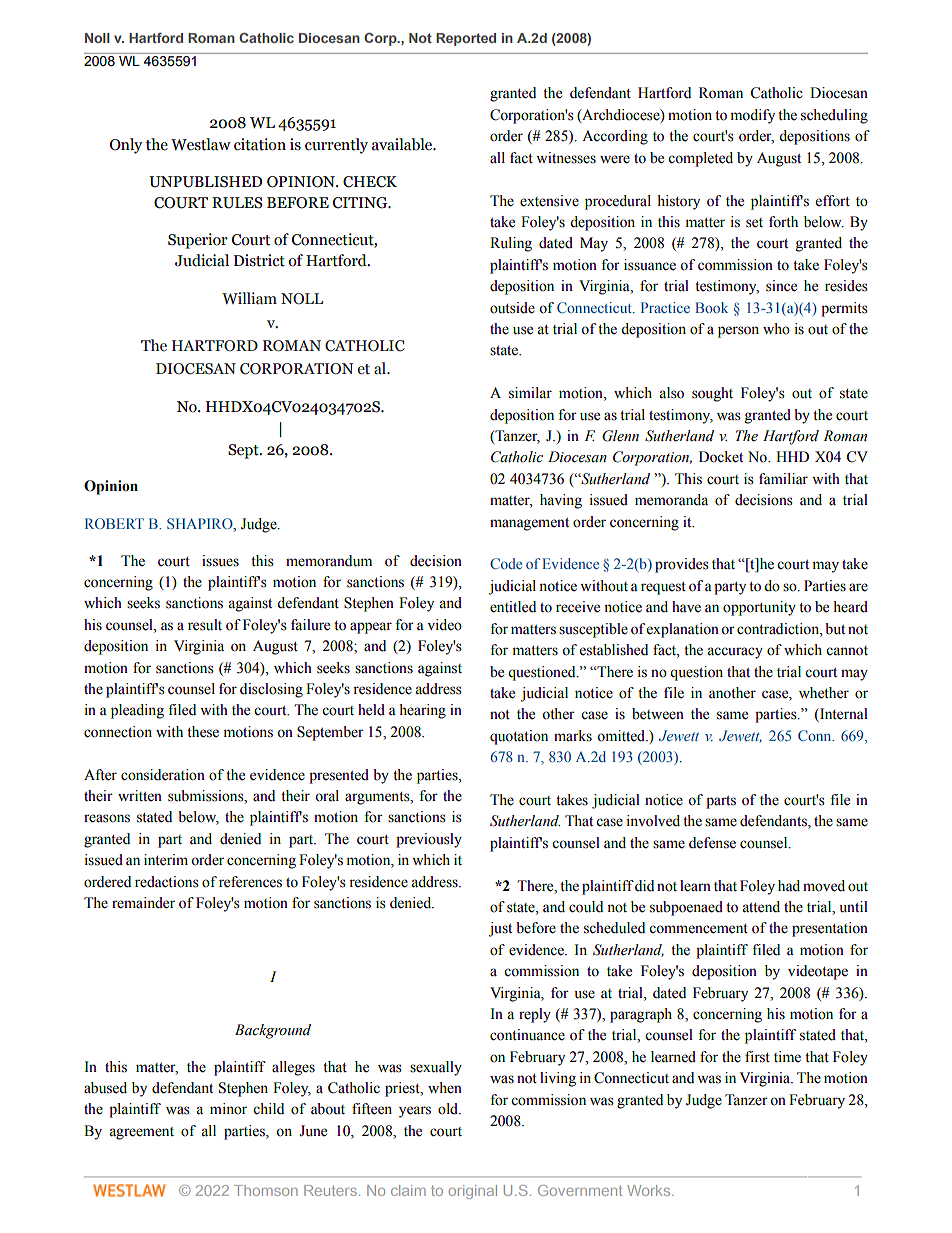 This image has width=952, height=1233. What do you see at coordinates (163, 775) in the image?
I see `consideration` at bounding box center [163, 775].
